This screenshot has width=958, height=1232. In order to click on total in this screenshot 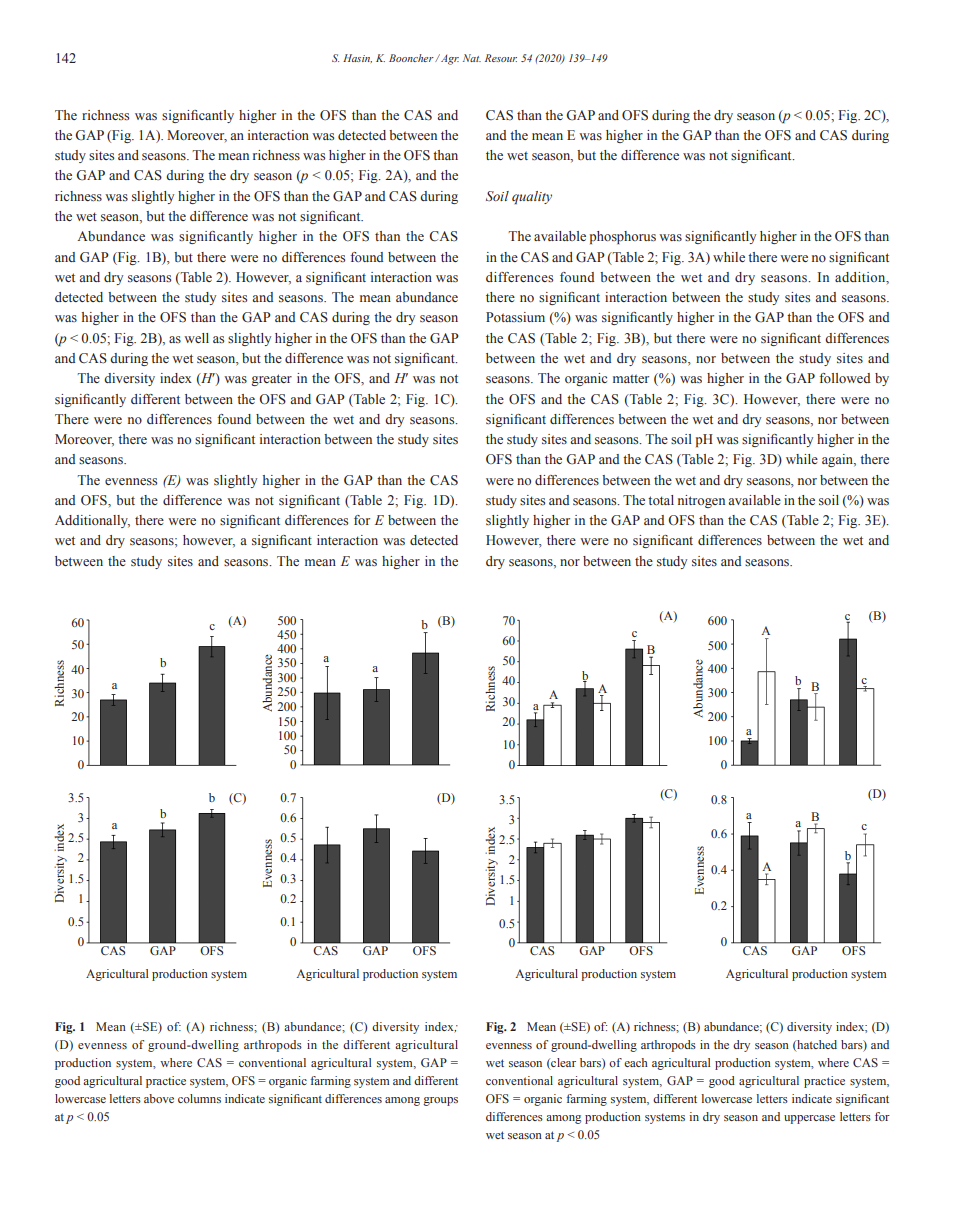, I will do `click(661, 500)`.
